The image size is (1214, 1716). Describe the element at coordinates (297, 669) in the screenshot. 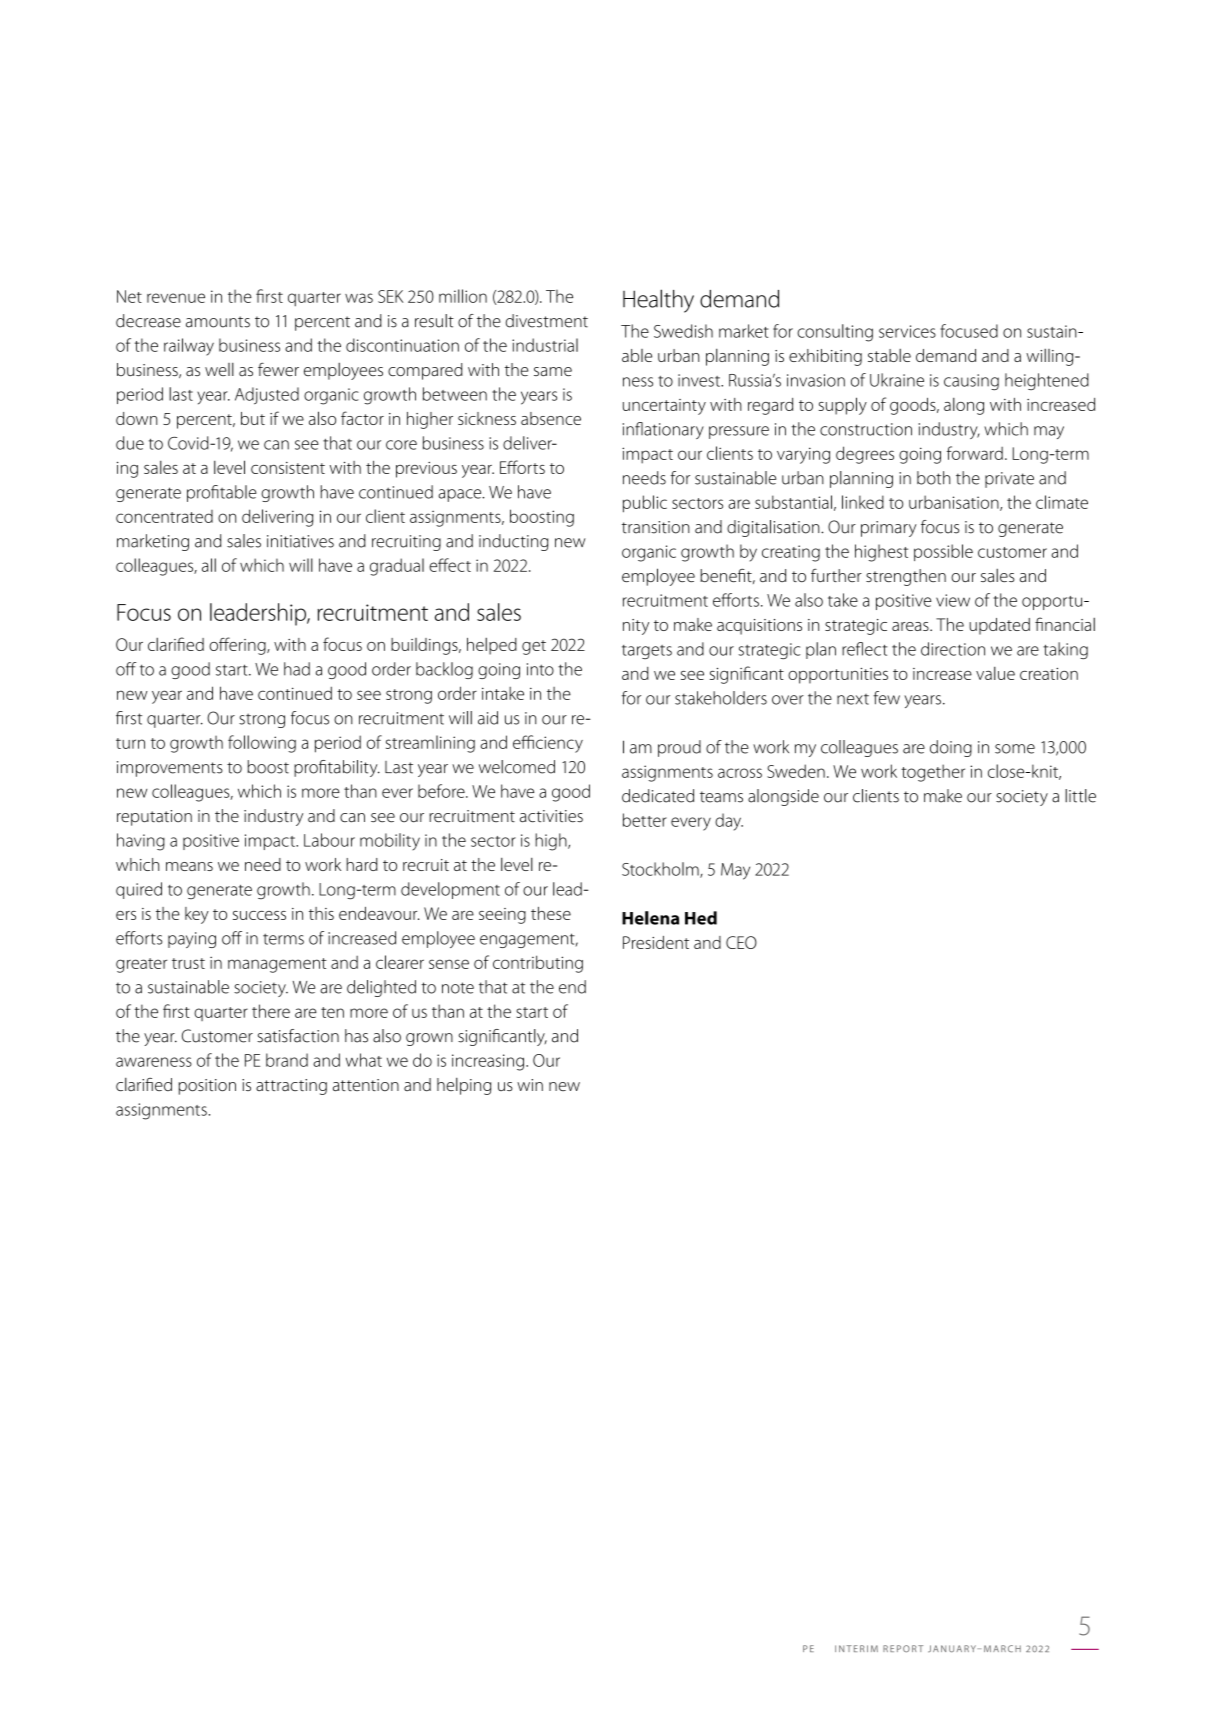

I see `had` at that location.
